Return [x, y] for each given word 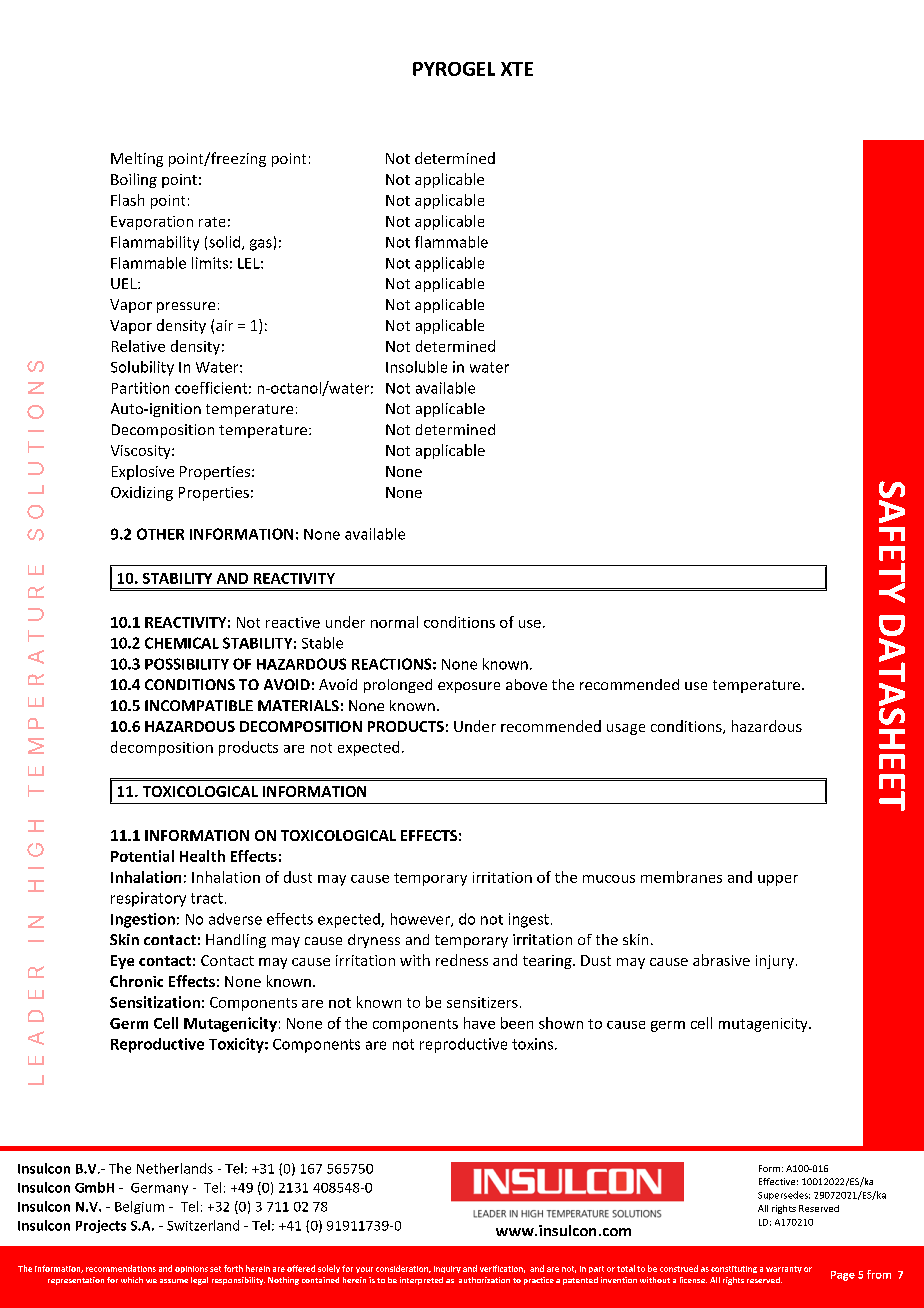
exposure [469, 687]
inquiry [447, 1269]
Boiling [134, 180]
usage [626, 729]
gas [261, 245]
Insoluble [416, 367]
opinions [191, 1269]
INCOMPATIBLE [199, 705]
